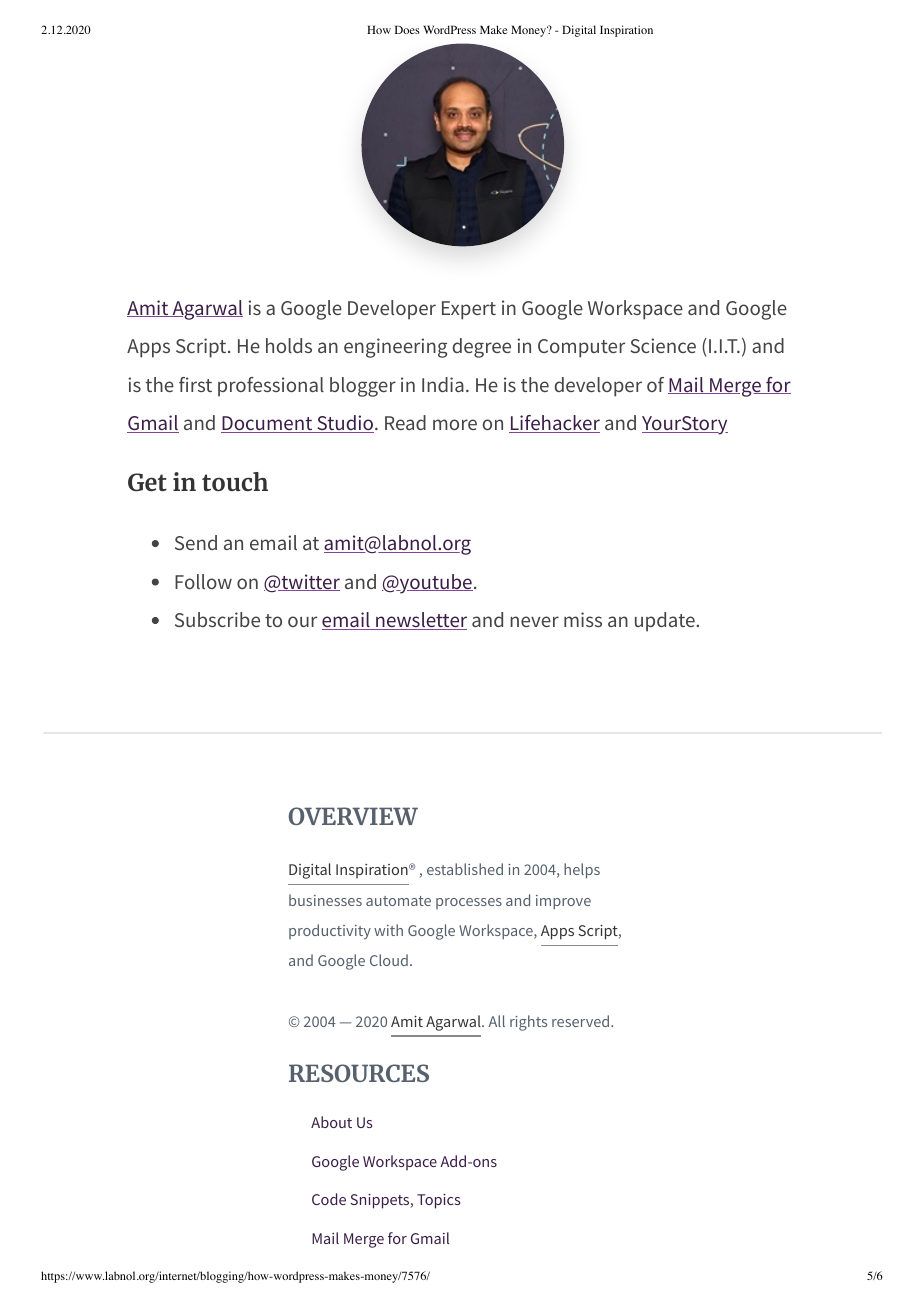 The width and height of the screenshot is (924, 1307). I want to click on Code, so click(329, 1199).
